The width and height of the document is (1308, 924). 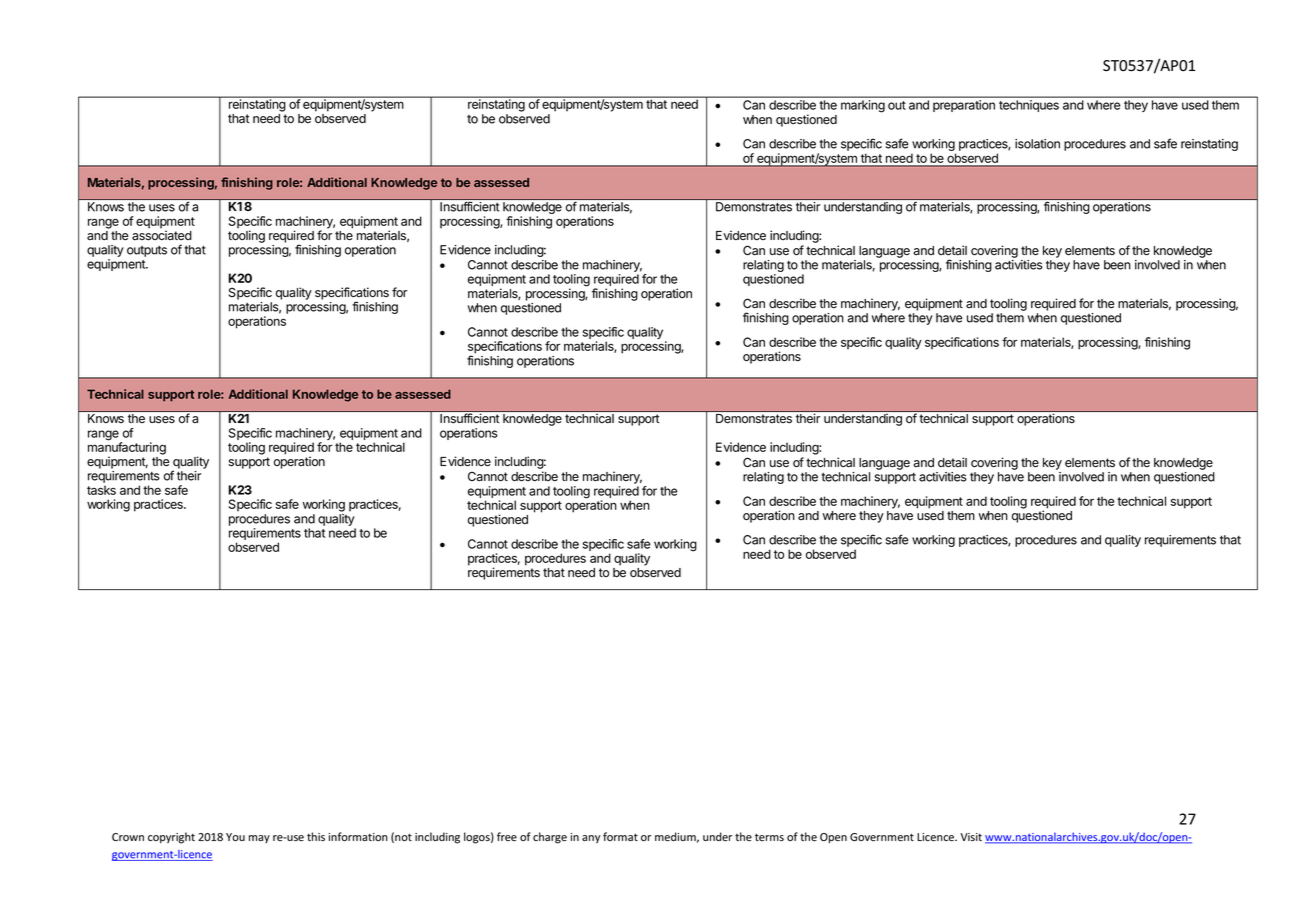 What do you see at coordinates (1037, 144) in the document?
I see `isolation` at bounding box center [1037, 144].
